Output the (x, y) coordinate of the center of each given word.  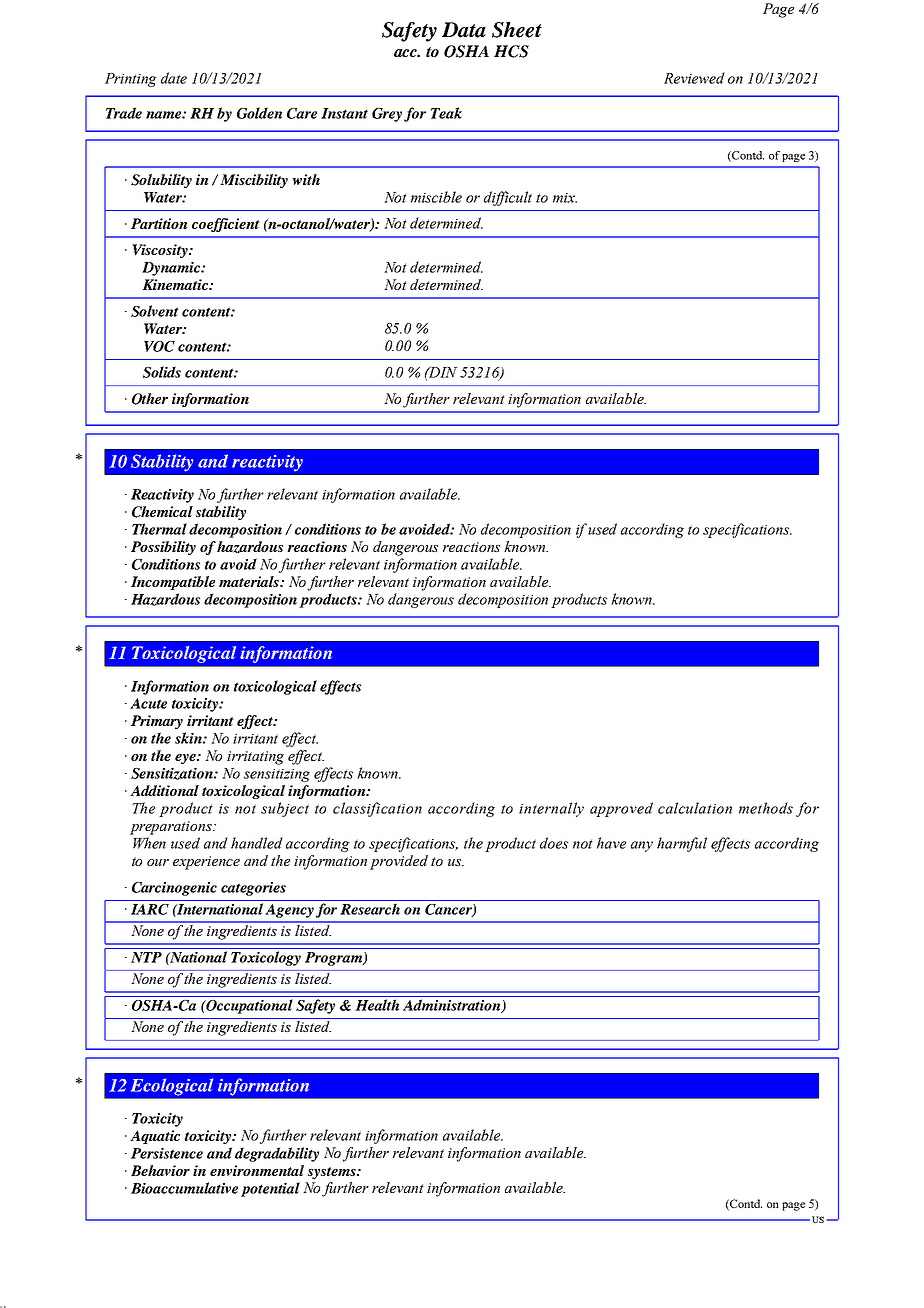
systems (333, 1173)
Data (464, 30)
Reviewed (694, 78)
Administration (453, 1006)
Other (150, 399)
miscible (436, 197)
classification (377, 809)
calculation (695, 808)
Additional (164, 790)
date (174, 78)
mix (565, 198)
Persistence (167, 1153)
